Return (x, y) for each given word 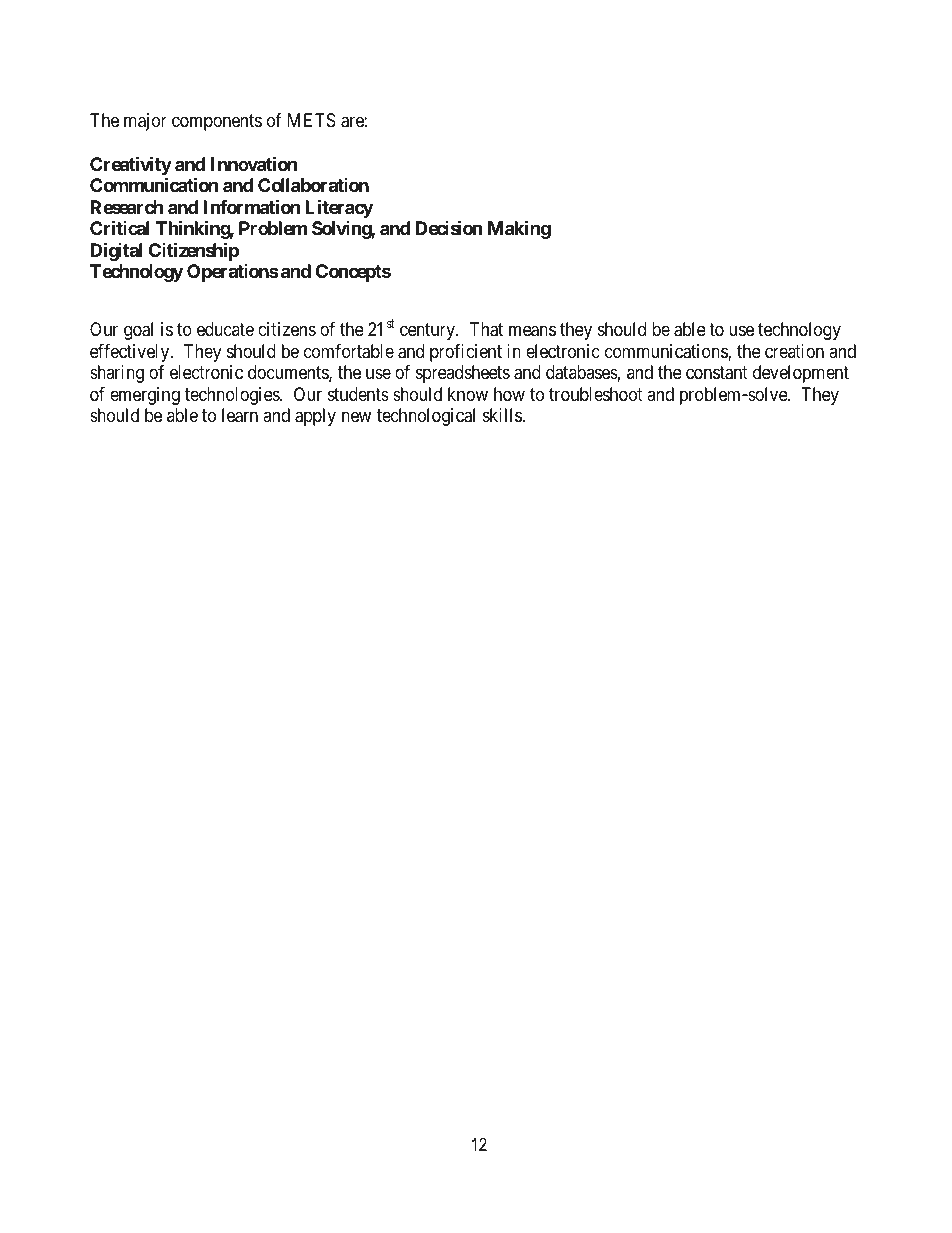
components (217, 123)
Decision (449, 227)
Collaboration (313, 185)
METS (312, 120)
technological (426, 417)
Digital (116, 251)
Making (519, 229)
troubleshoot (596, 394)
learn (240, 415)
